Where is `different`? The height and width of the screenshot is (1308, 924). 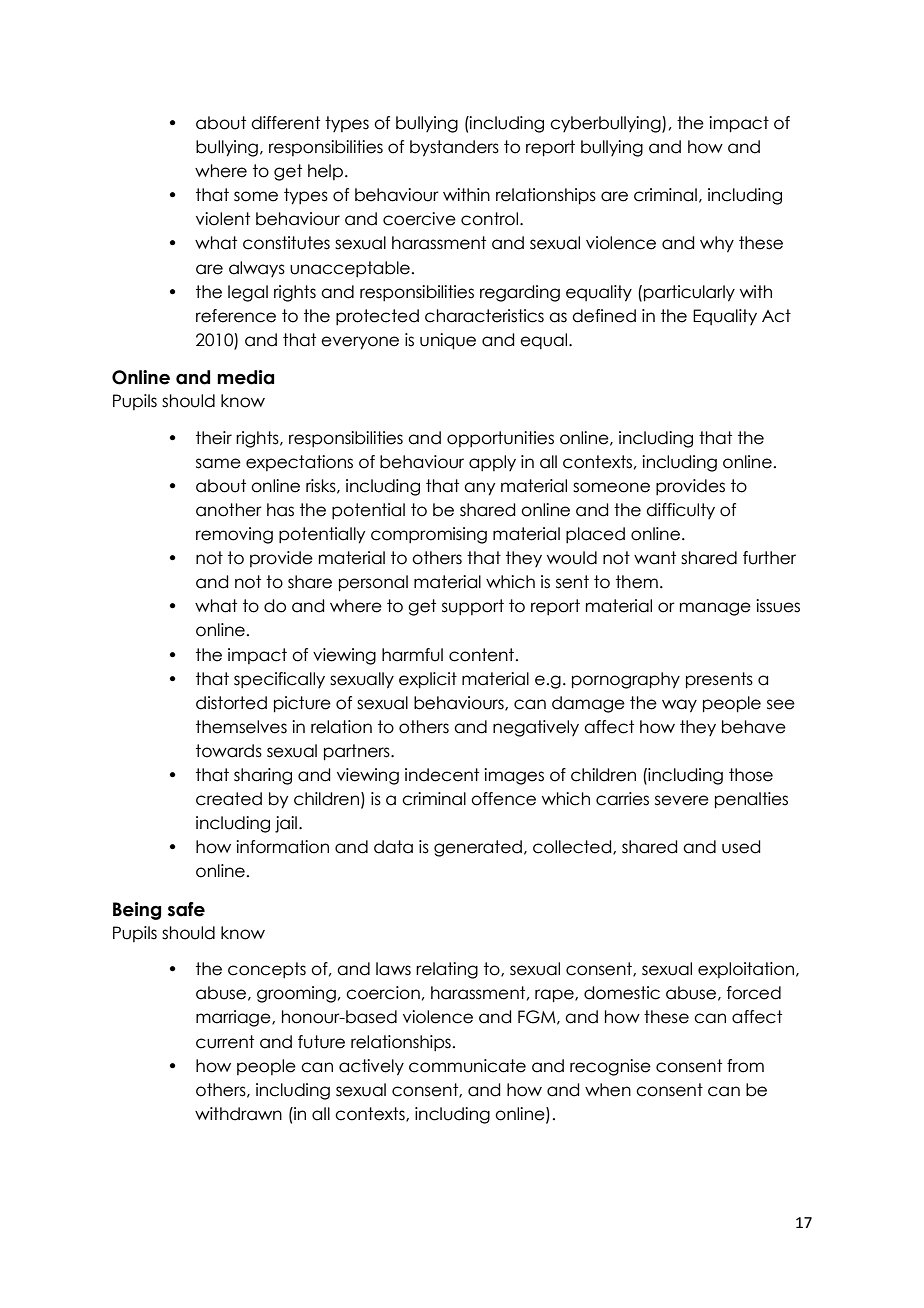
different is located at coordinates (285, 123).
